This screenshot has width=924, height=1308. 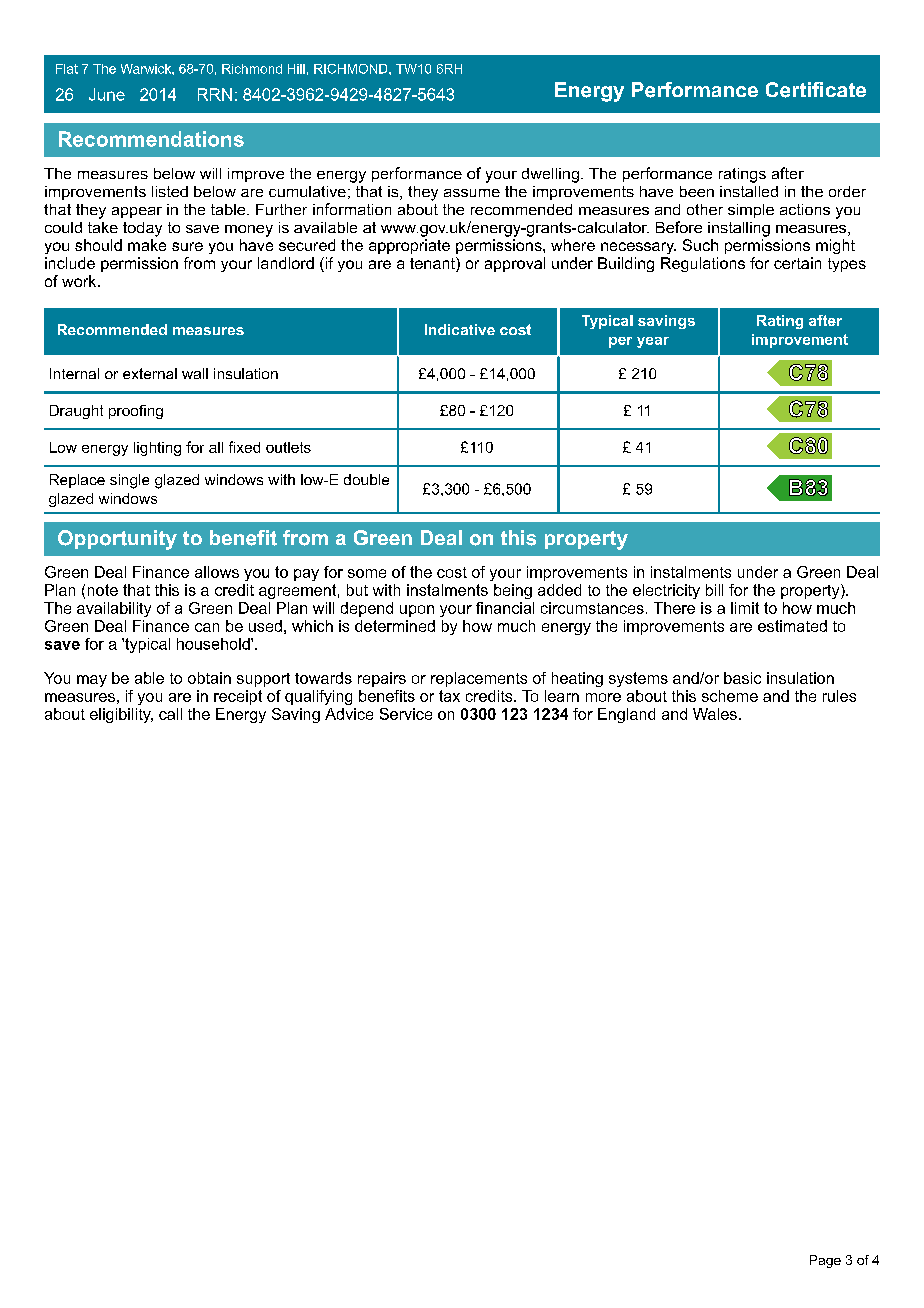 I want to click on basic, so click(x=742, y=678).
